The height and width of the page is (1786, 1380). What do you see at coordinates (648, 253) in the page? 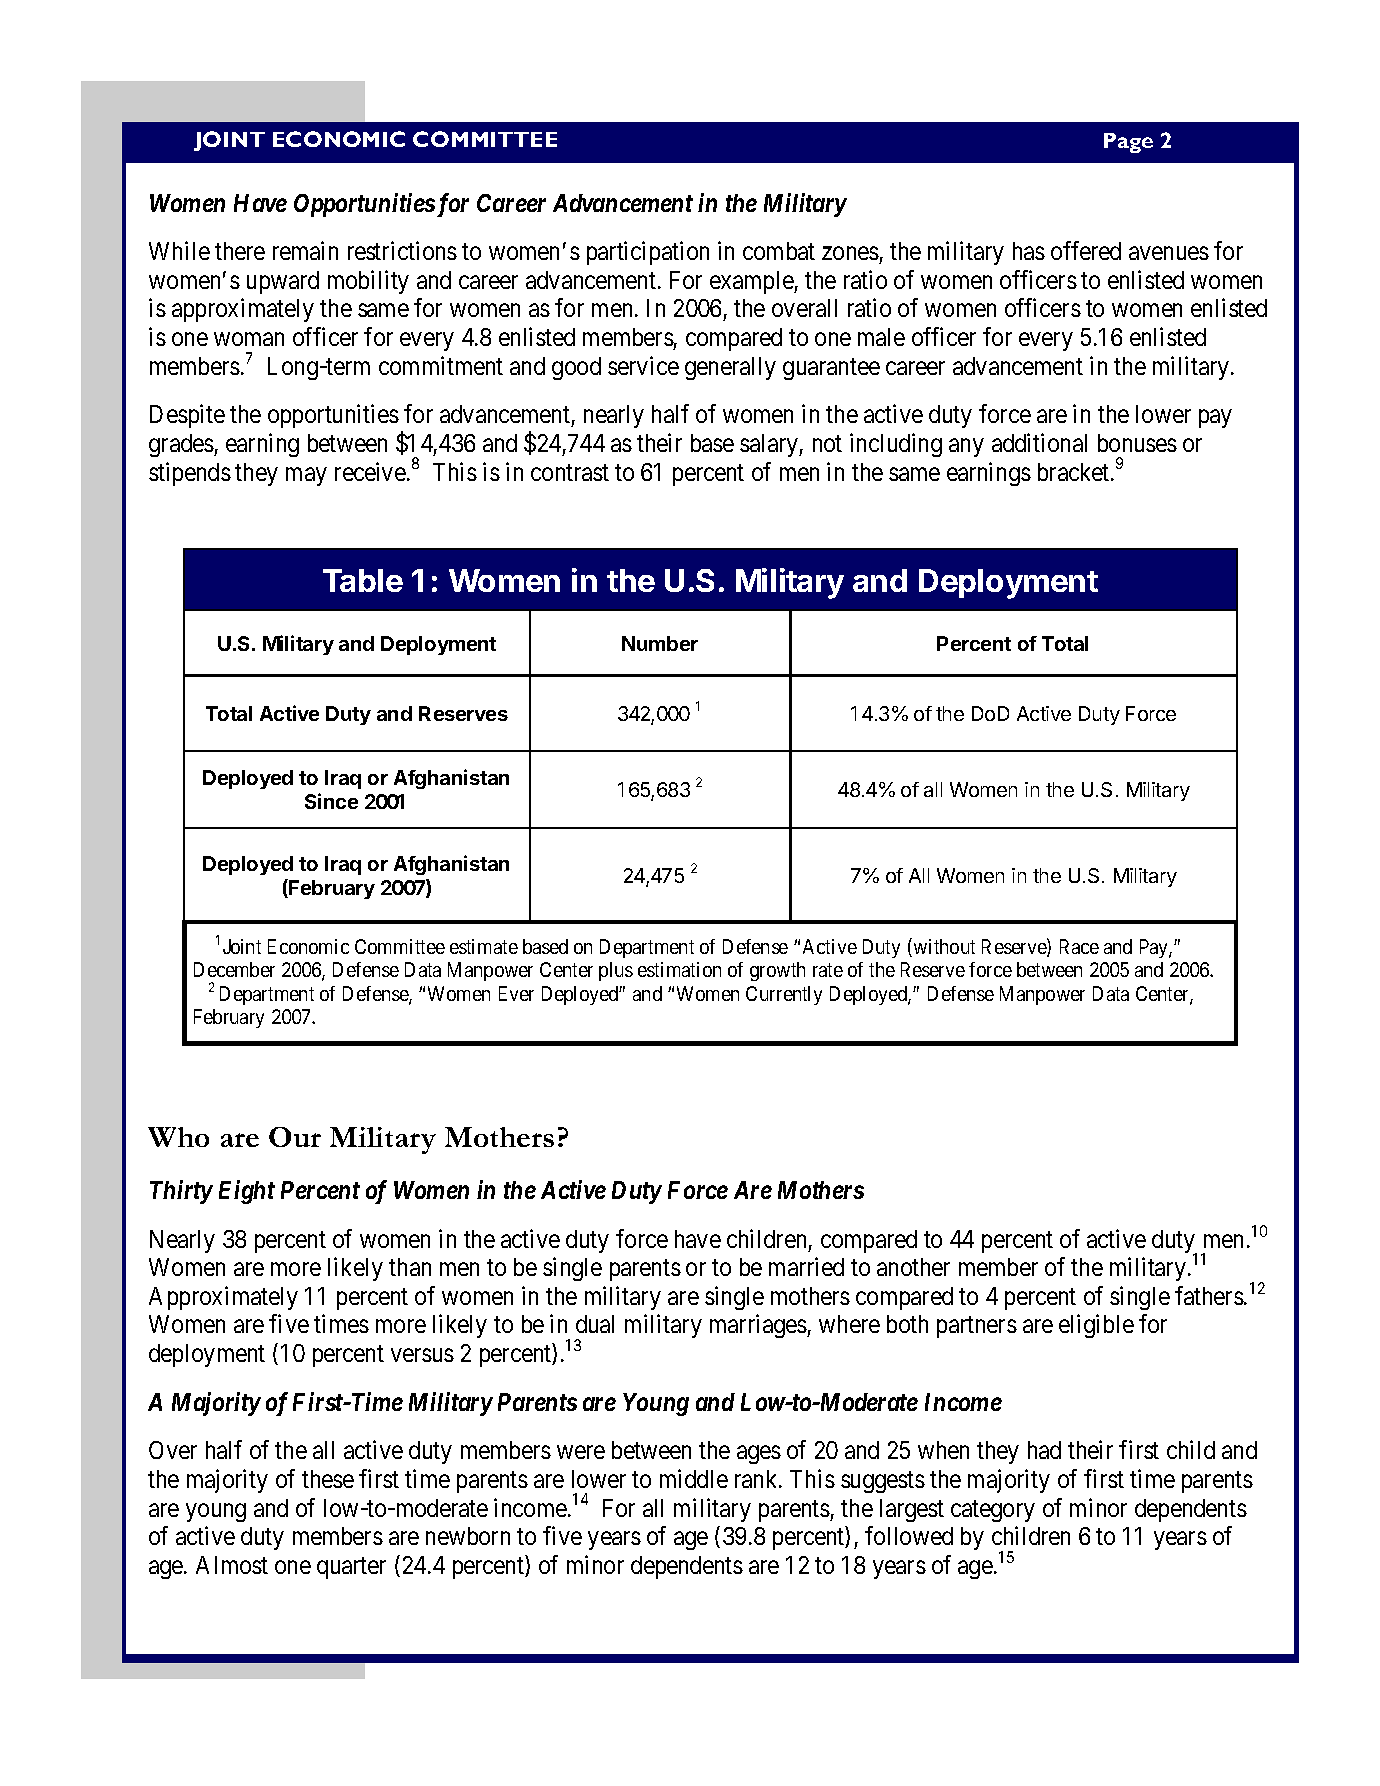
I see `participation` at bounding box center [648, 253].
